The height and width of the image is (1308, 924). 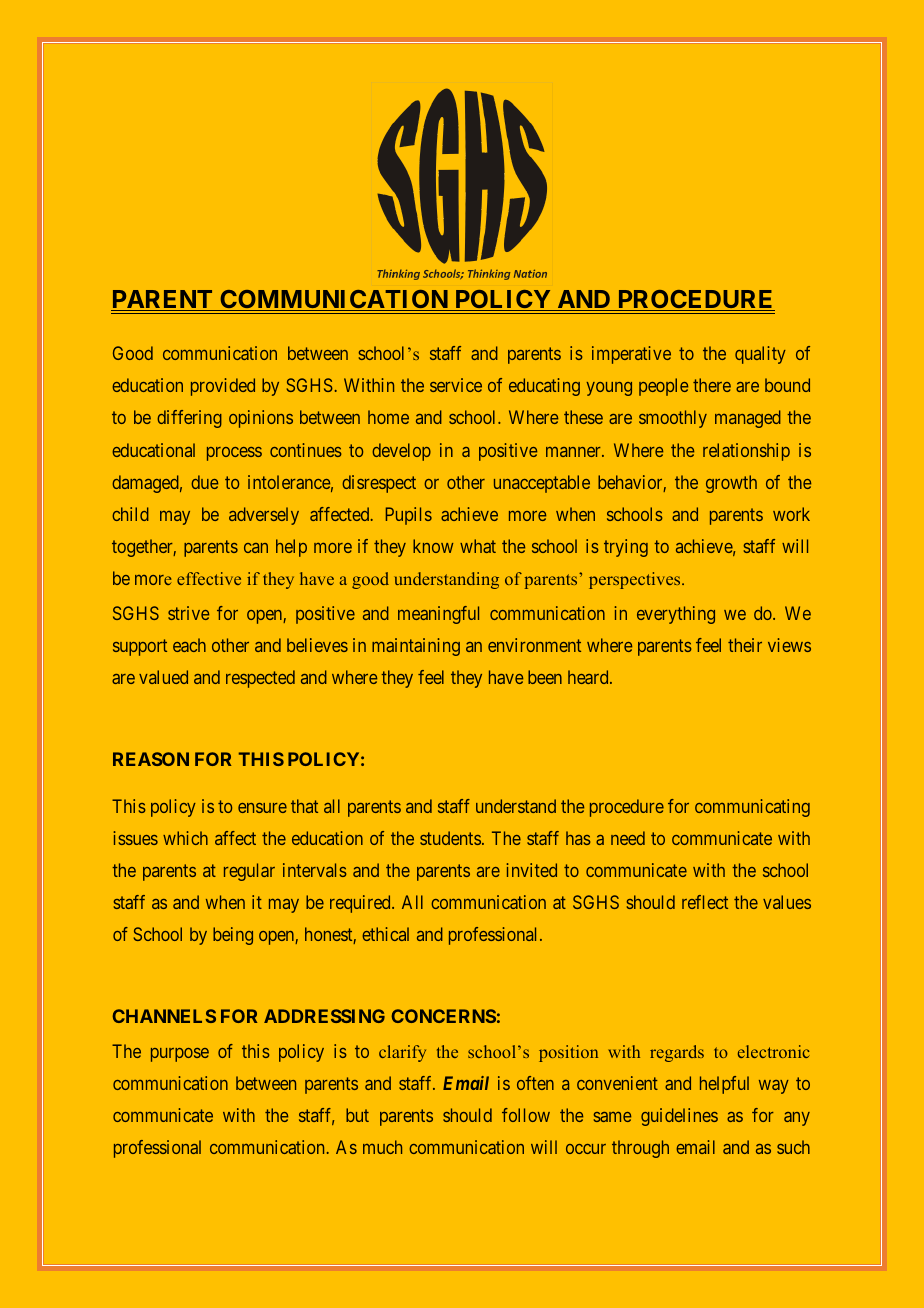 I want to click on there, so click(x=712, y=385).
